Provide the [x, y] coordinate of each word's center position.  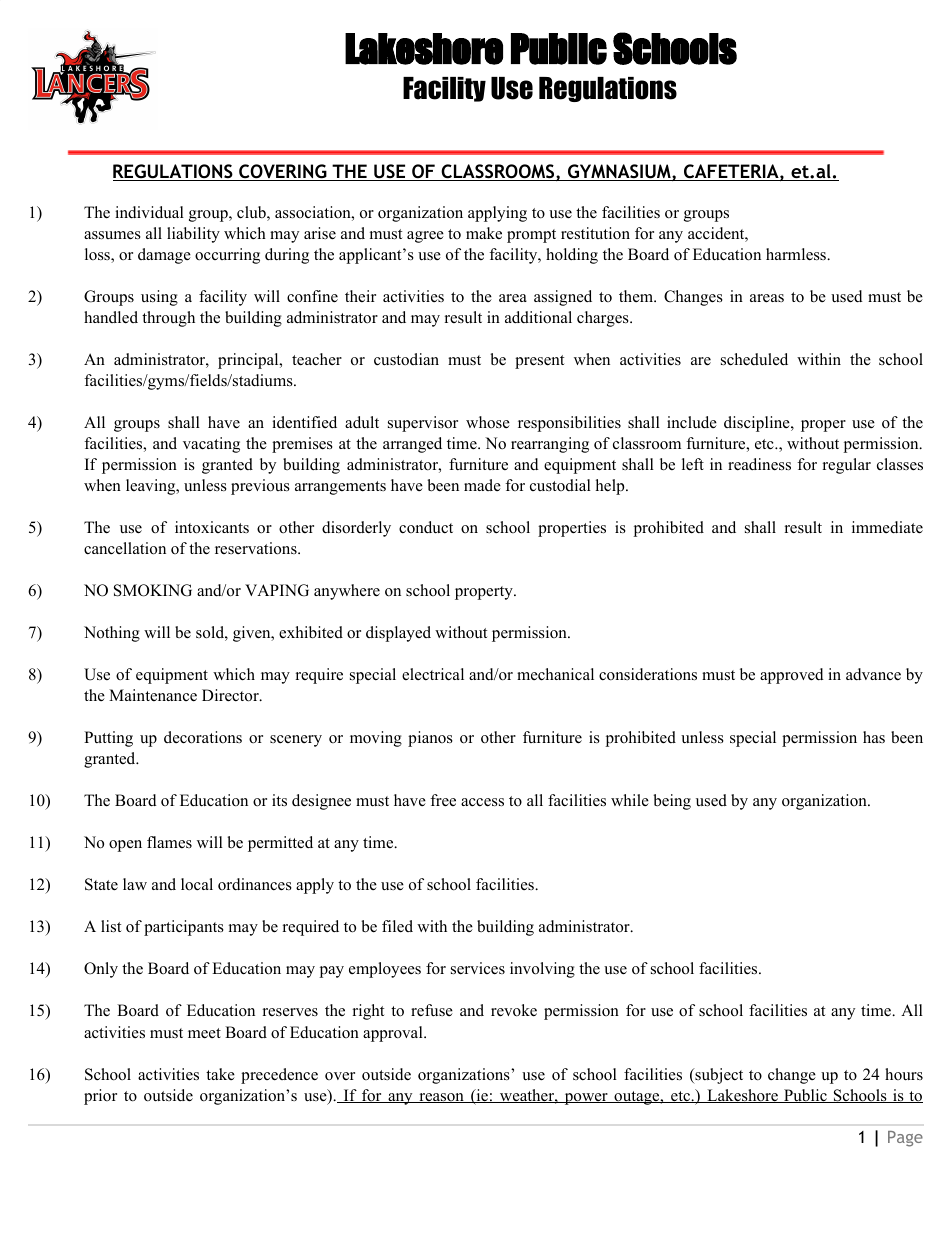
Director [231, 695]
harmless [797, 254]
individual [149, 212]
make [484, 233]
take [220, 1074]
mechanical [555, 674]
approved [792, 676]
